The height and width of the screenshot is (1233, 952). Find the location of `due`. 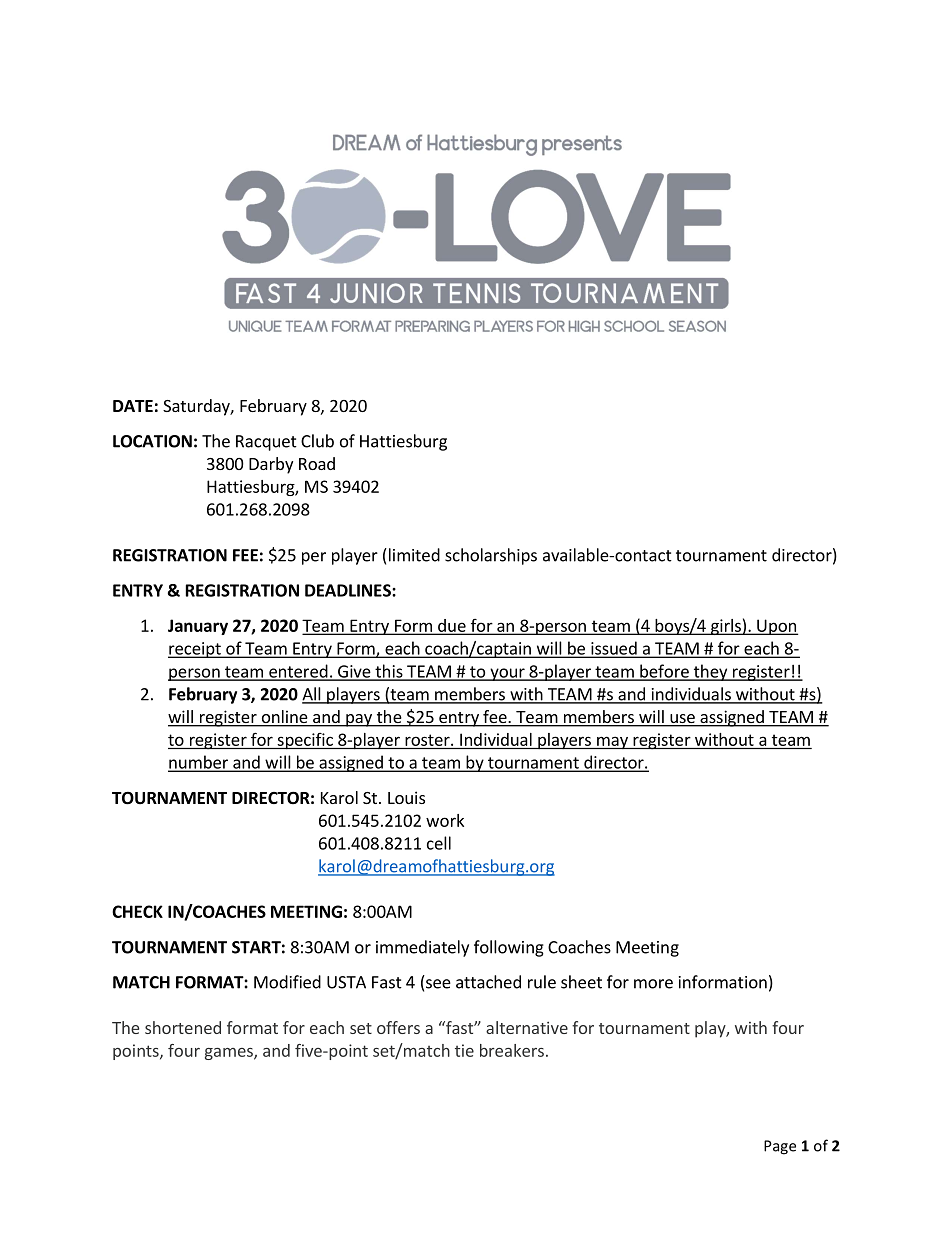

due is located at coordinates (452, 626).
